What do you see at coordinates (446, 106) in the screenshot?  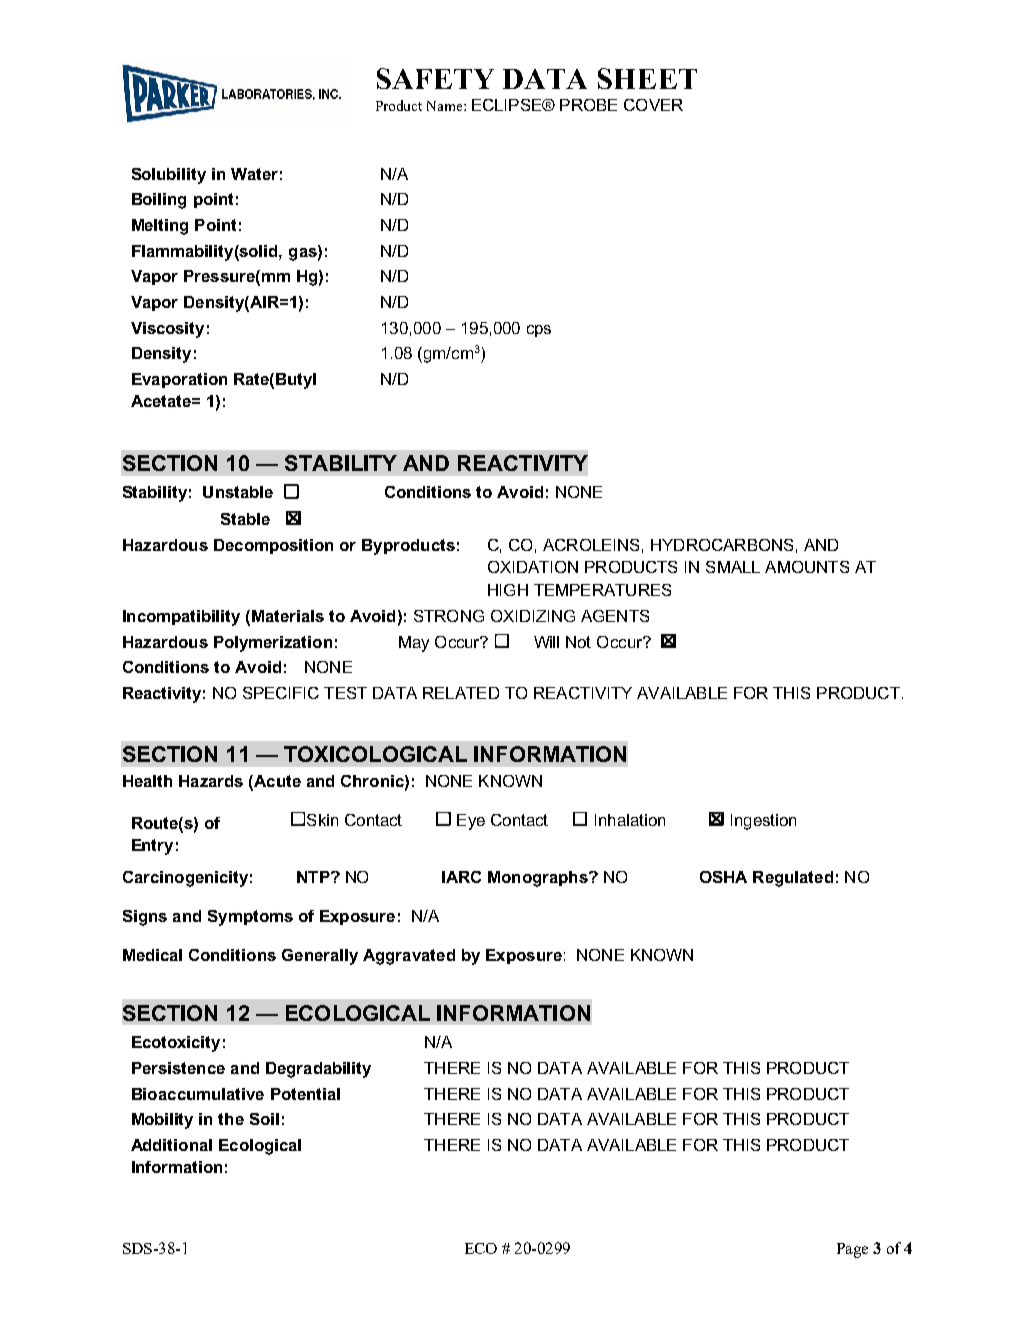 I see `Name` at bounding box center [446, 106].
